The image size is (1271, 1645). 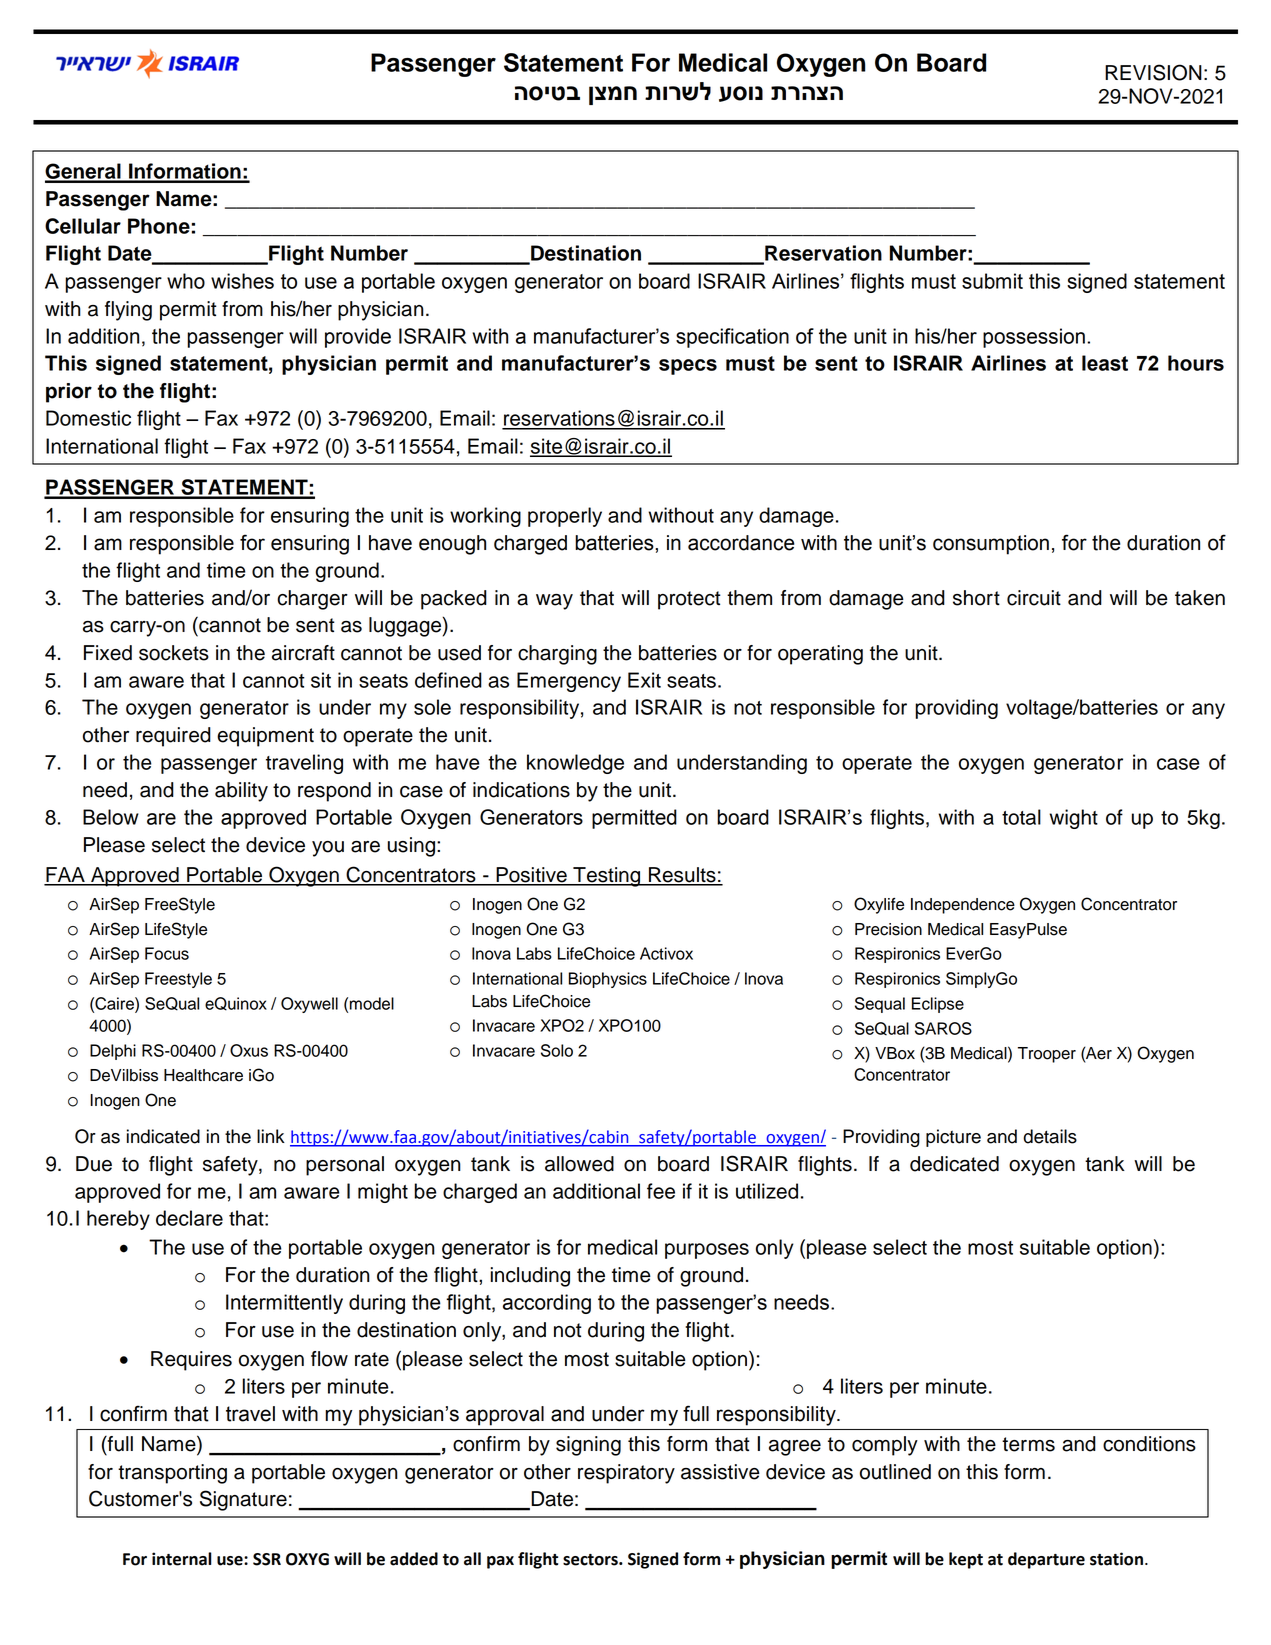 I want to click on Phone, so click(x=159, y=226).
